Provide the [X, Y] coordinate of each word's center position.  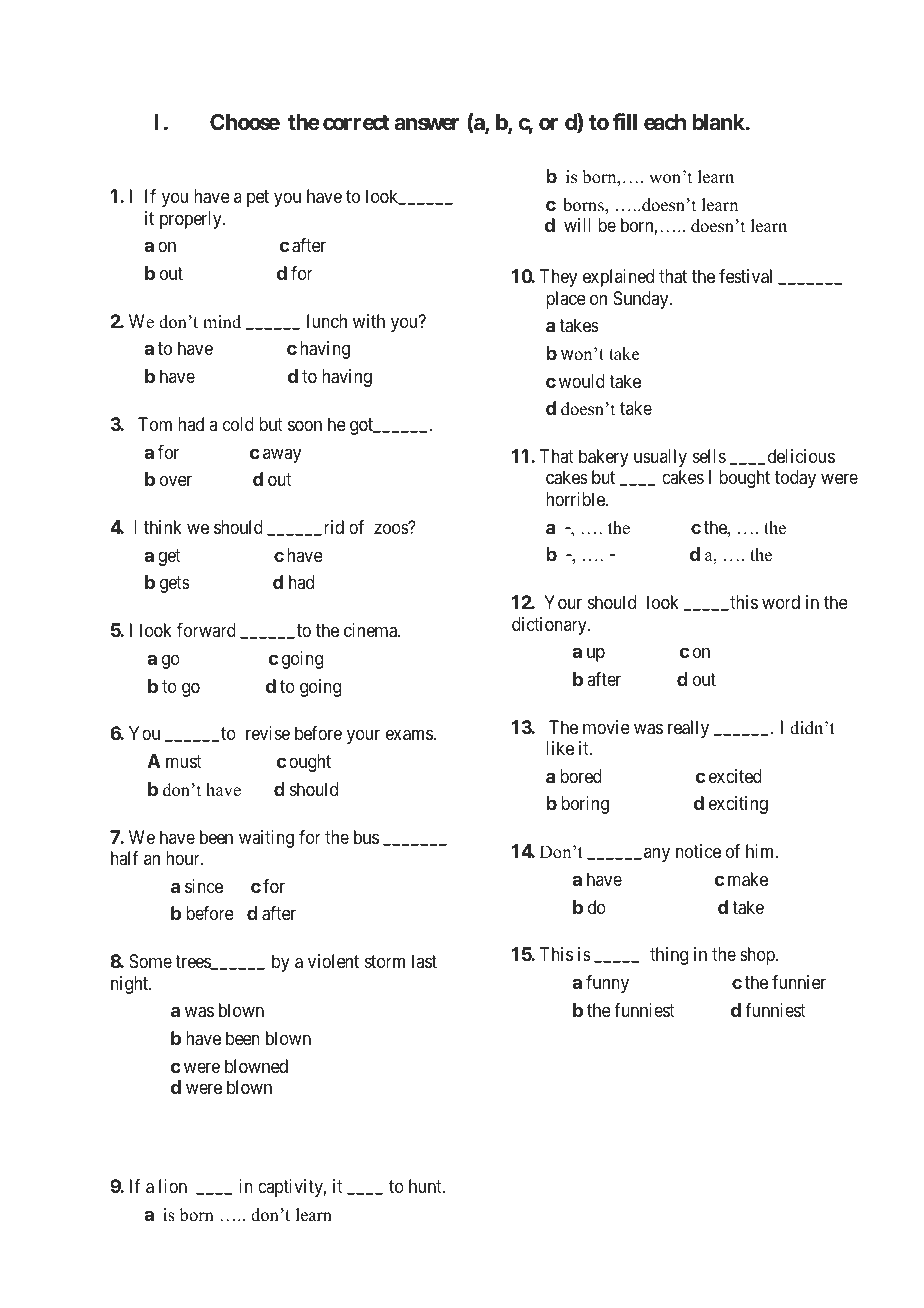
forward [206, 630]
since [204, 886]
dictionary [550, 626]
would [582, 381]
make [748, 879]
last [424, 961]
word [781, 602]
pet [258, 198]
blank [719, 122]
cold [238, 424]
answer [427, 124]
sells [709, 456]
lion [173, 1186]
